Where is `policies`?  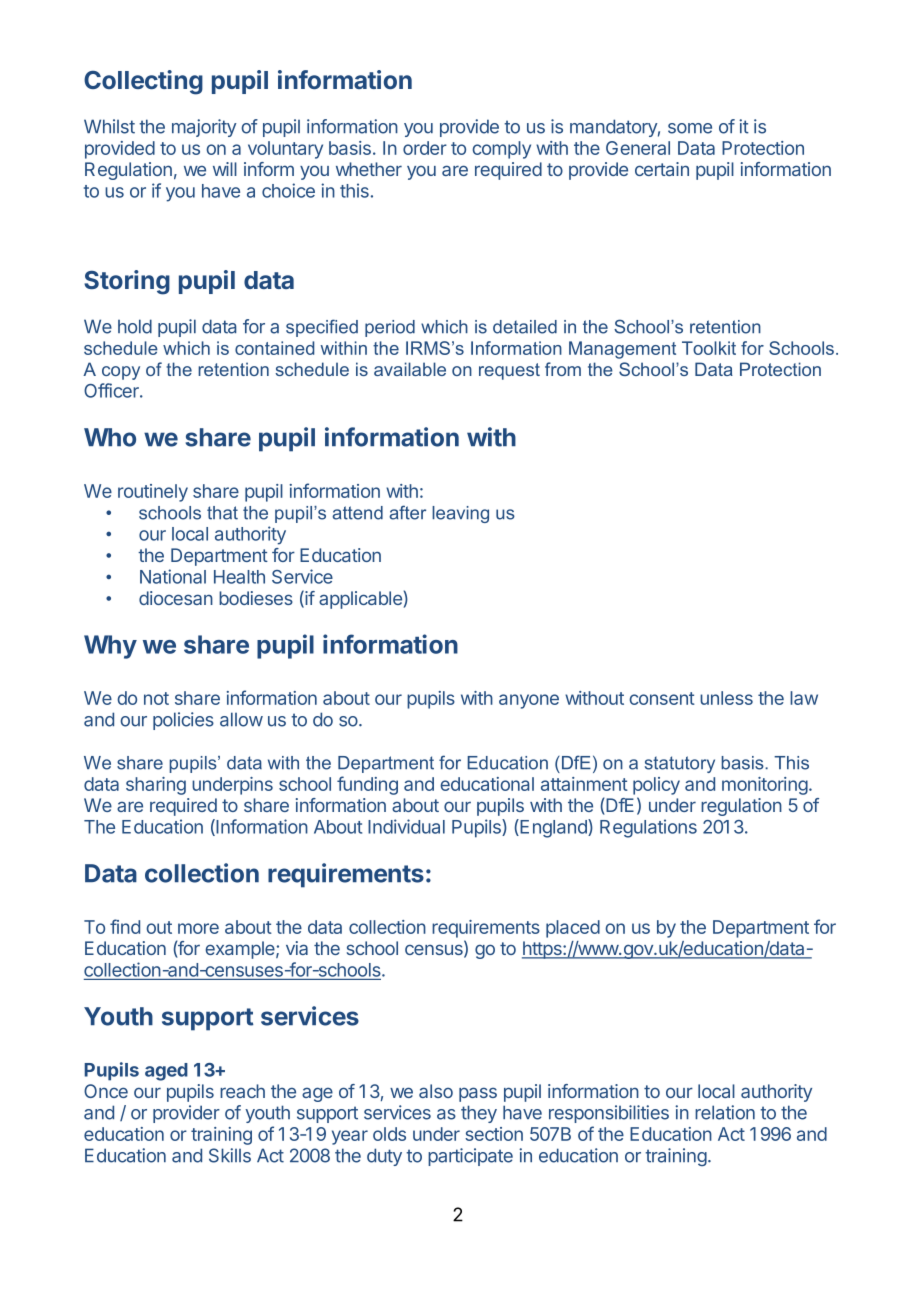 policies is located at coordinates (183, 721).
